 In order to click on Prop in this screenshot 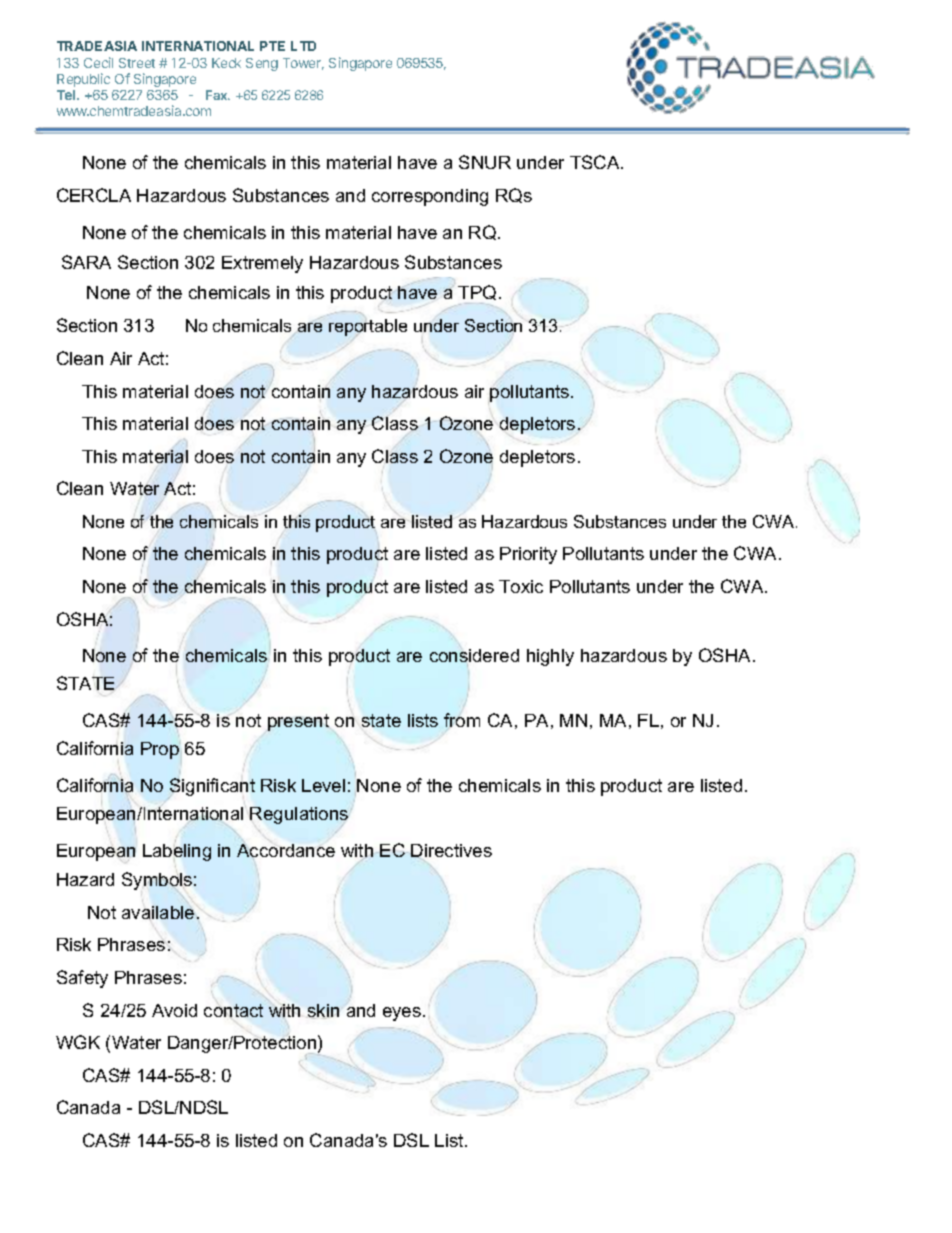, I will do `click(160, 750)`.
